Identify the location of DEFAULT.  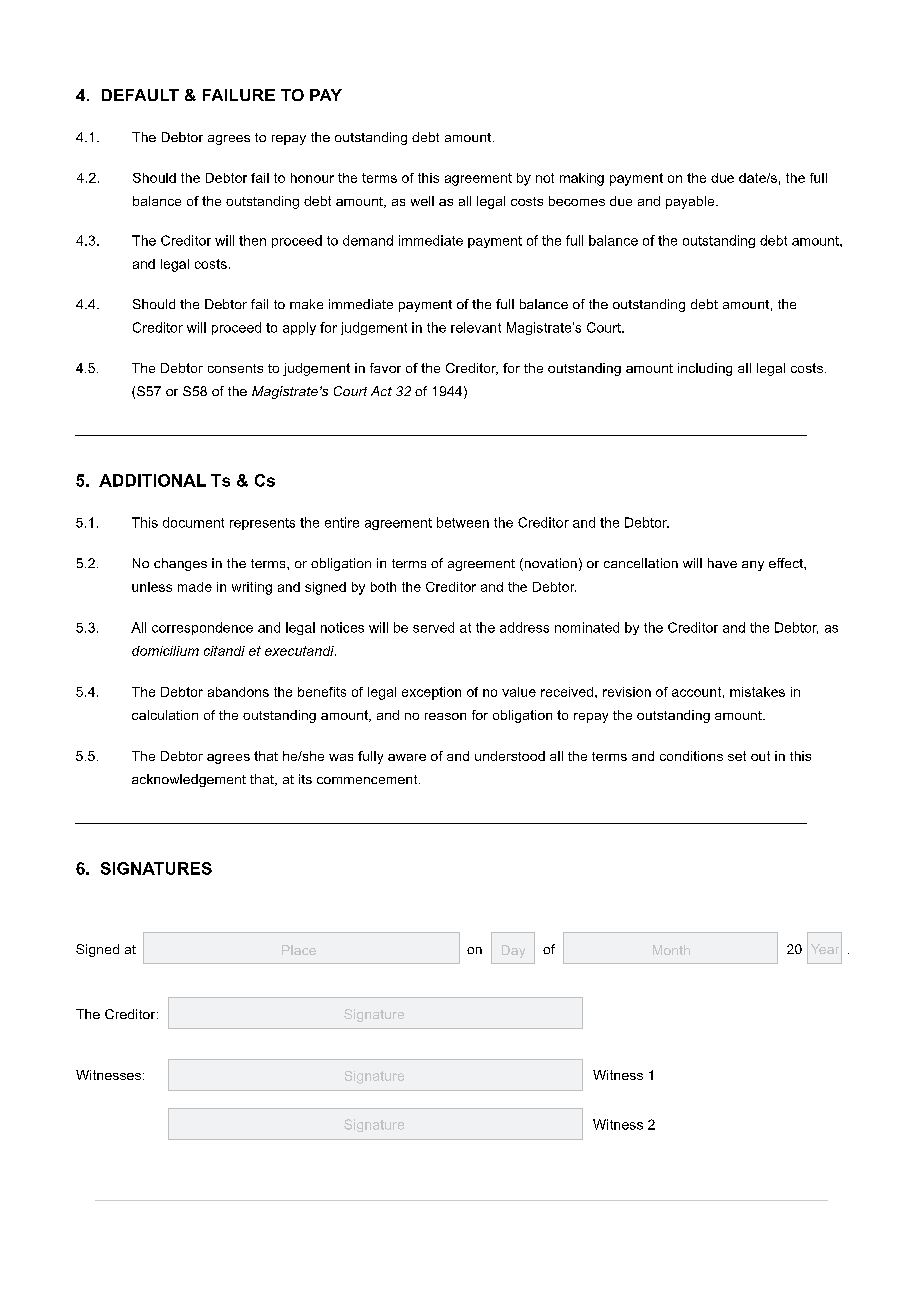
(140, 95).
